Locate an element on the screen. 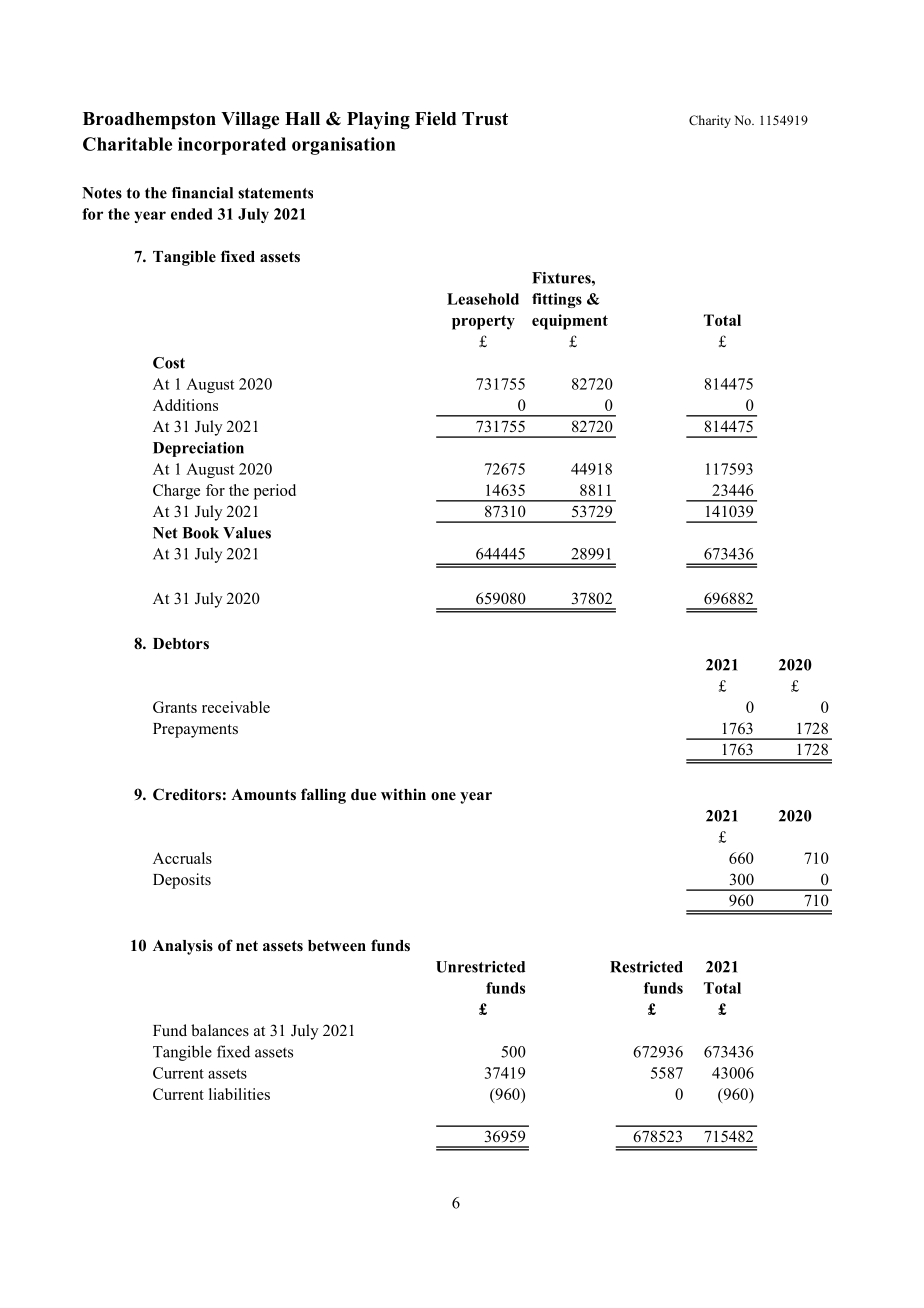  balances is located at coordinates (220, 1030).
